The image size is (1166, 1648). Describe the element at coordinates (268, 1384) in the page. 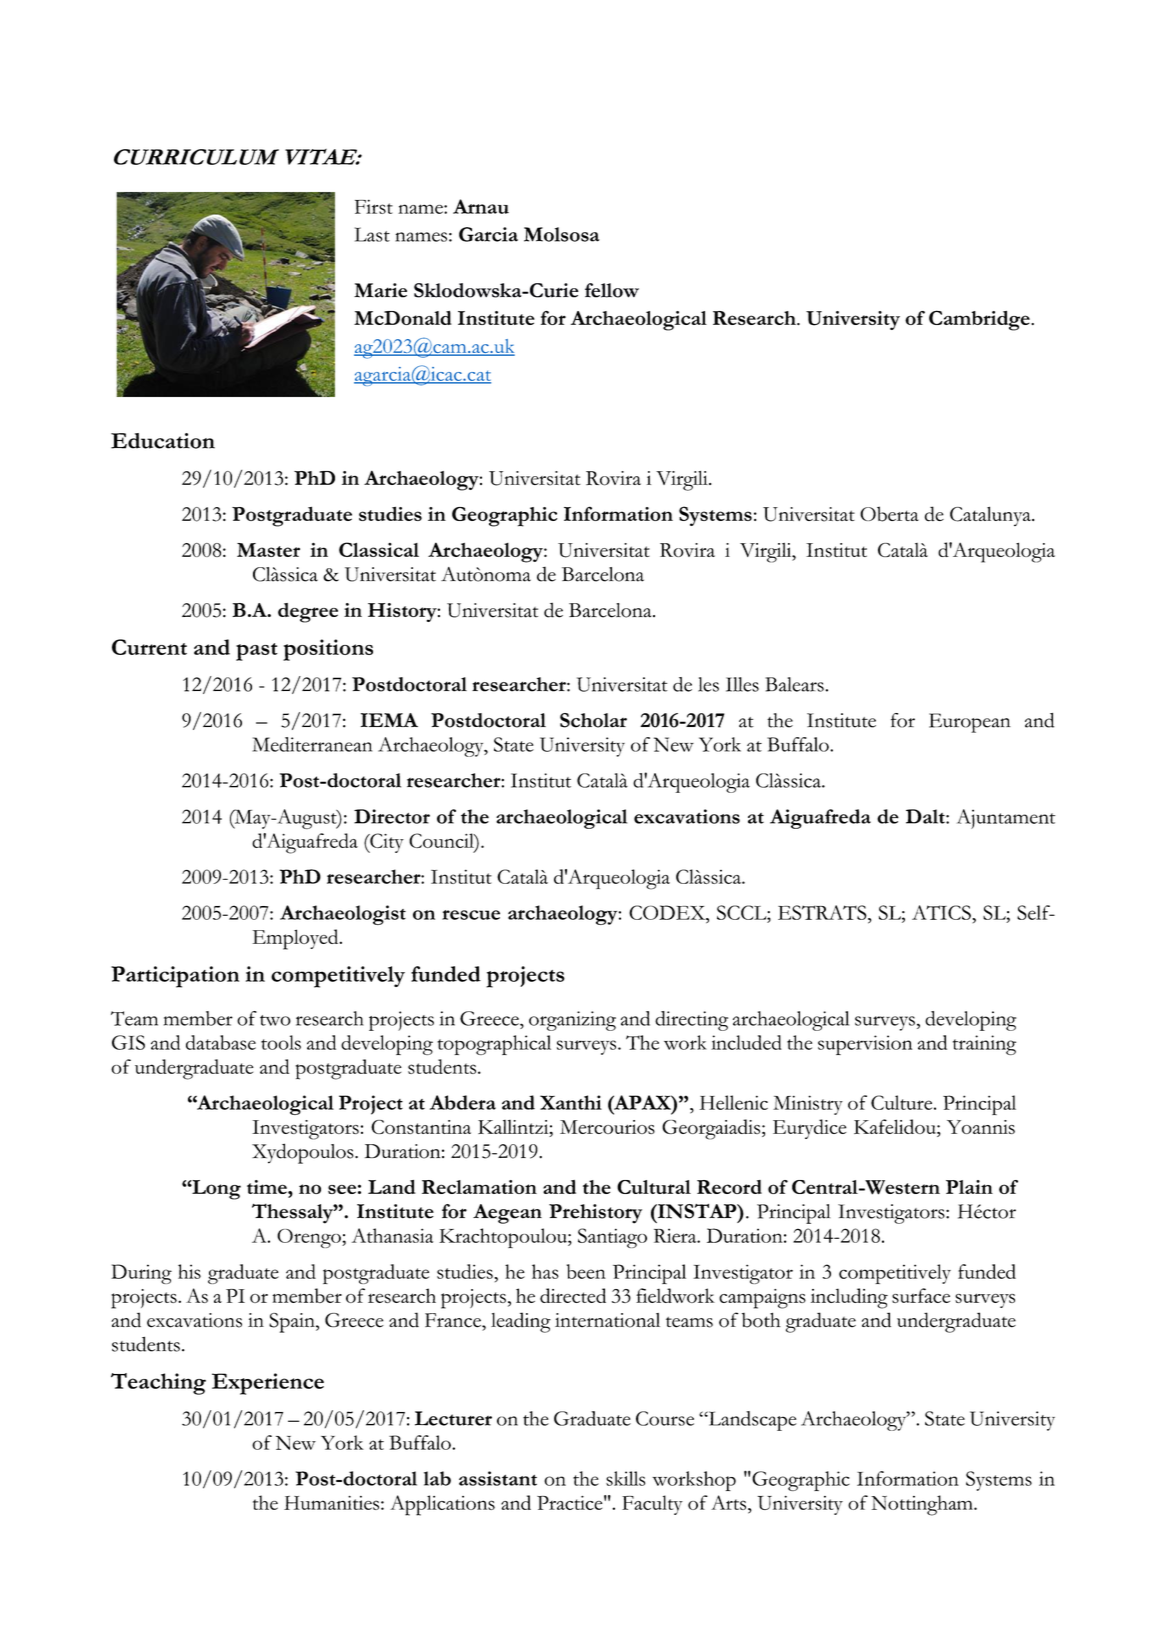

I see `Experience` at that location.
